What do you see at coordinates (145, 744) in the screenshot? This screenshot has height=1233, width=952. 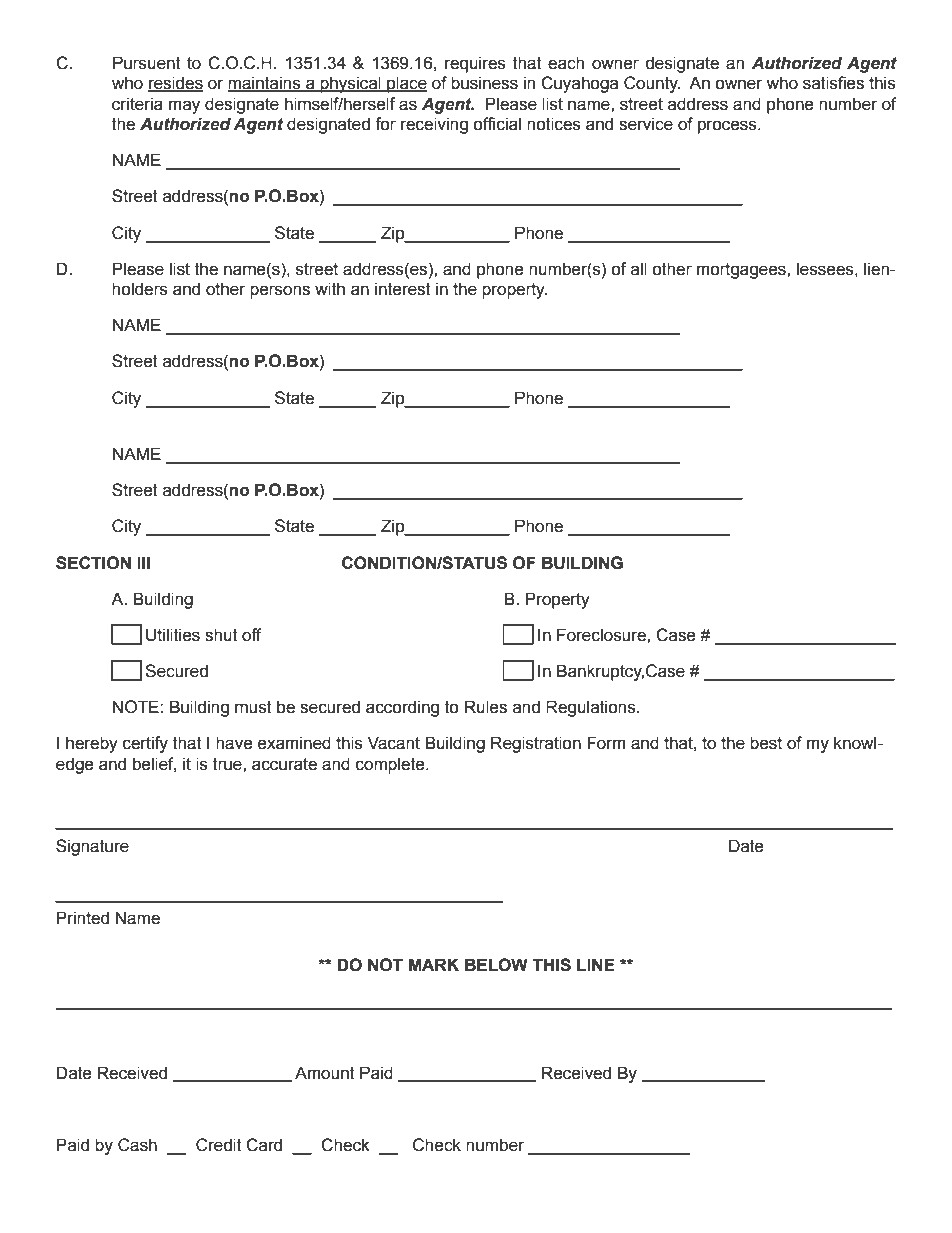 I see `certify` at bounding box center [145, 744].
